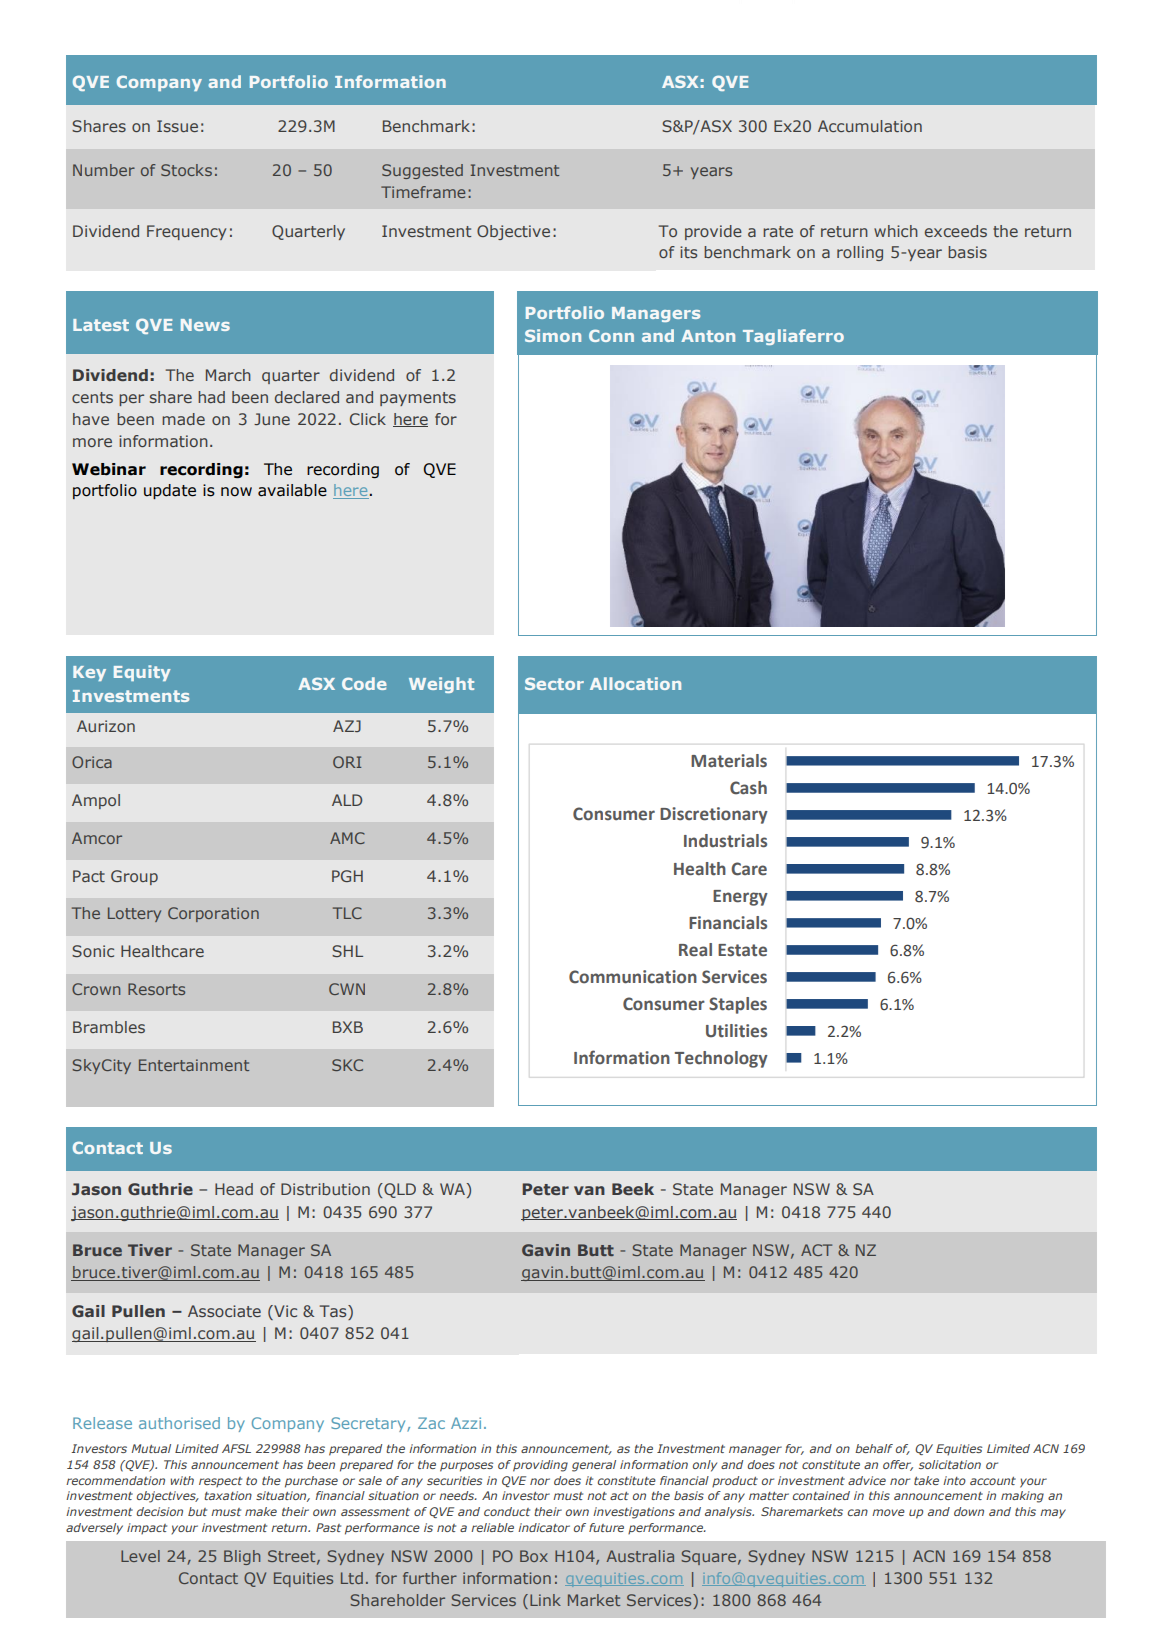 This page has height=1645, width=1163. Describe the element at coordinates (418, 399) in the page. I see `payments` at that location.
